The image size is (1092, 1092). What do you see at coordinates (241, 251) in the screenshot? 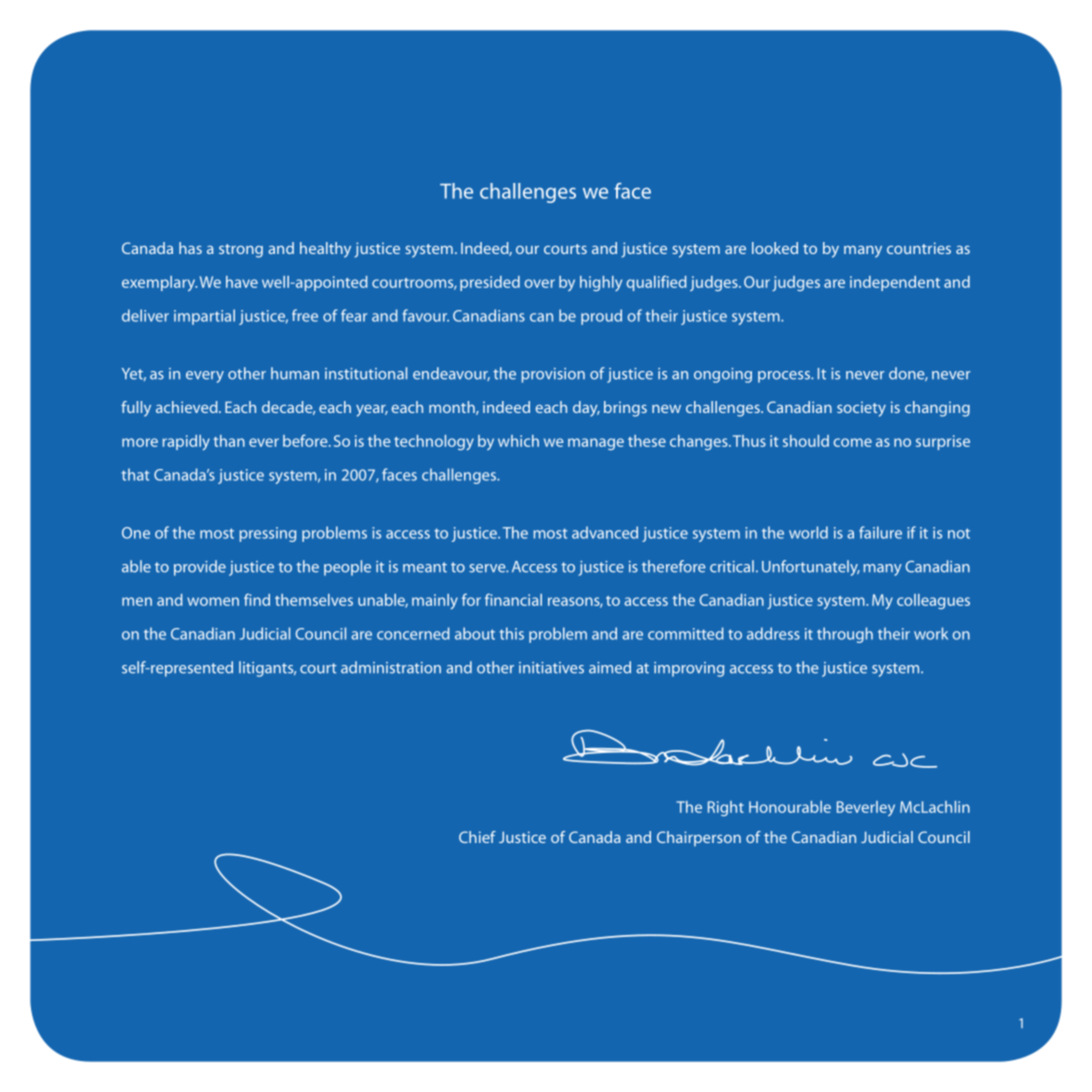
I see `strong` at bounding box center [241, 251].
